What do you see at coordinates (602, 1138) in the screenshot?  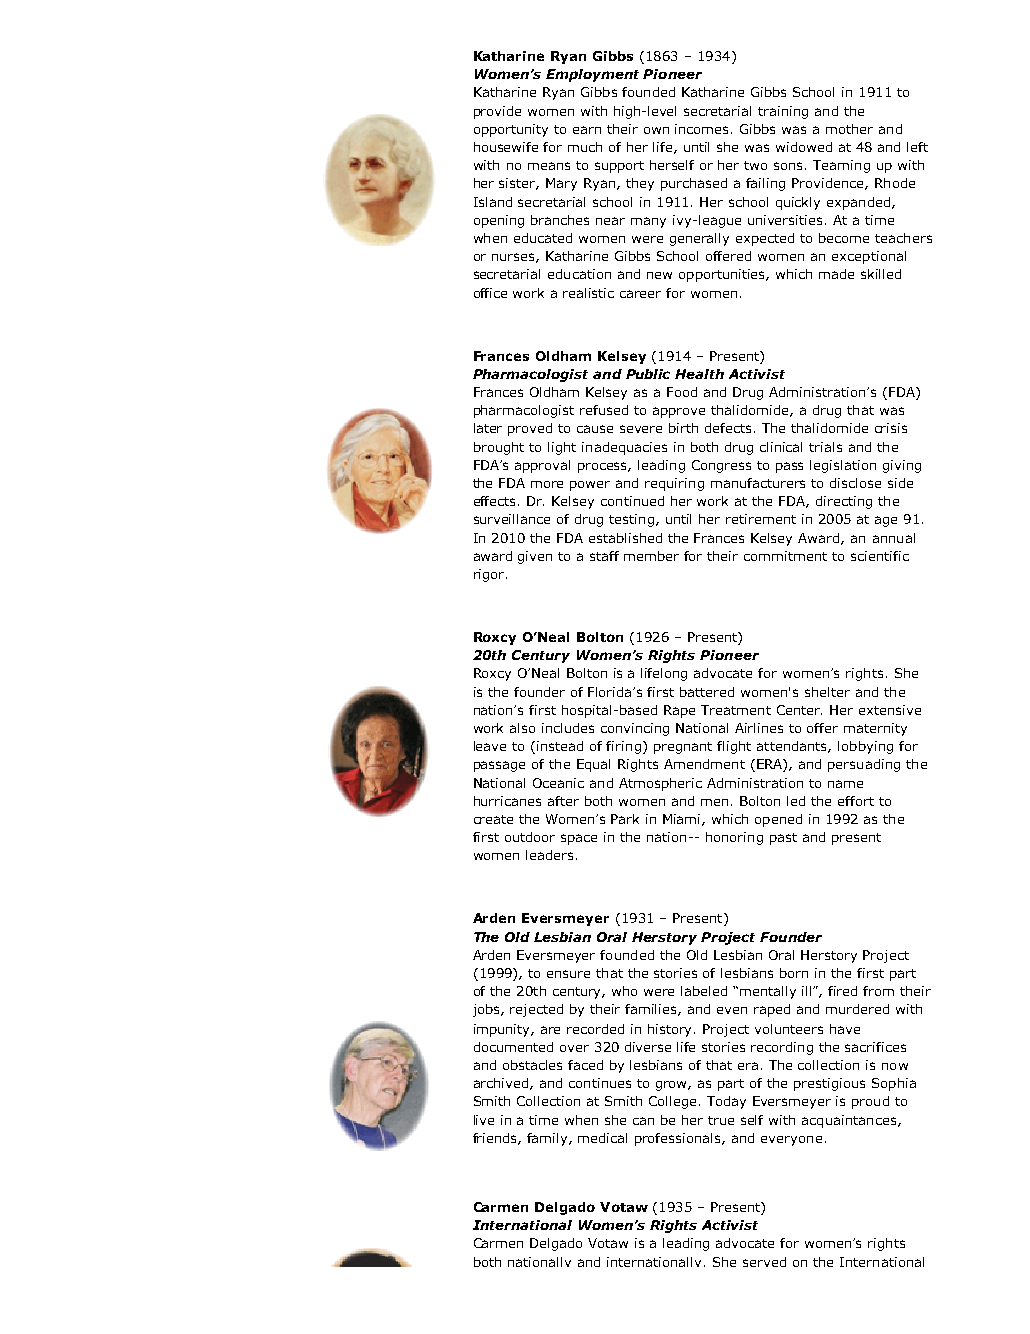 I see `medical` at bounding box center [602, 1138].
